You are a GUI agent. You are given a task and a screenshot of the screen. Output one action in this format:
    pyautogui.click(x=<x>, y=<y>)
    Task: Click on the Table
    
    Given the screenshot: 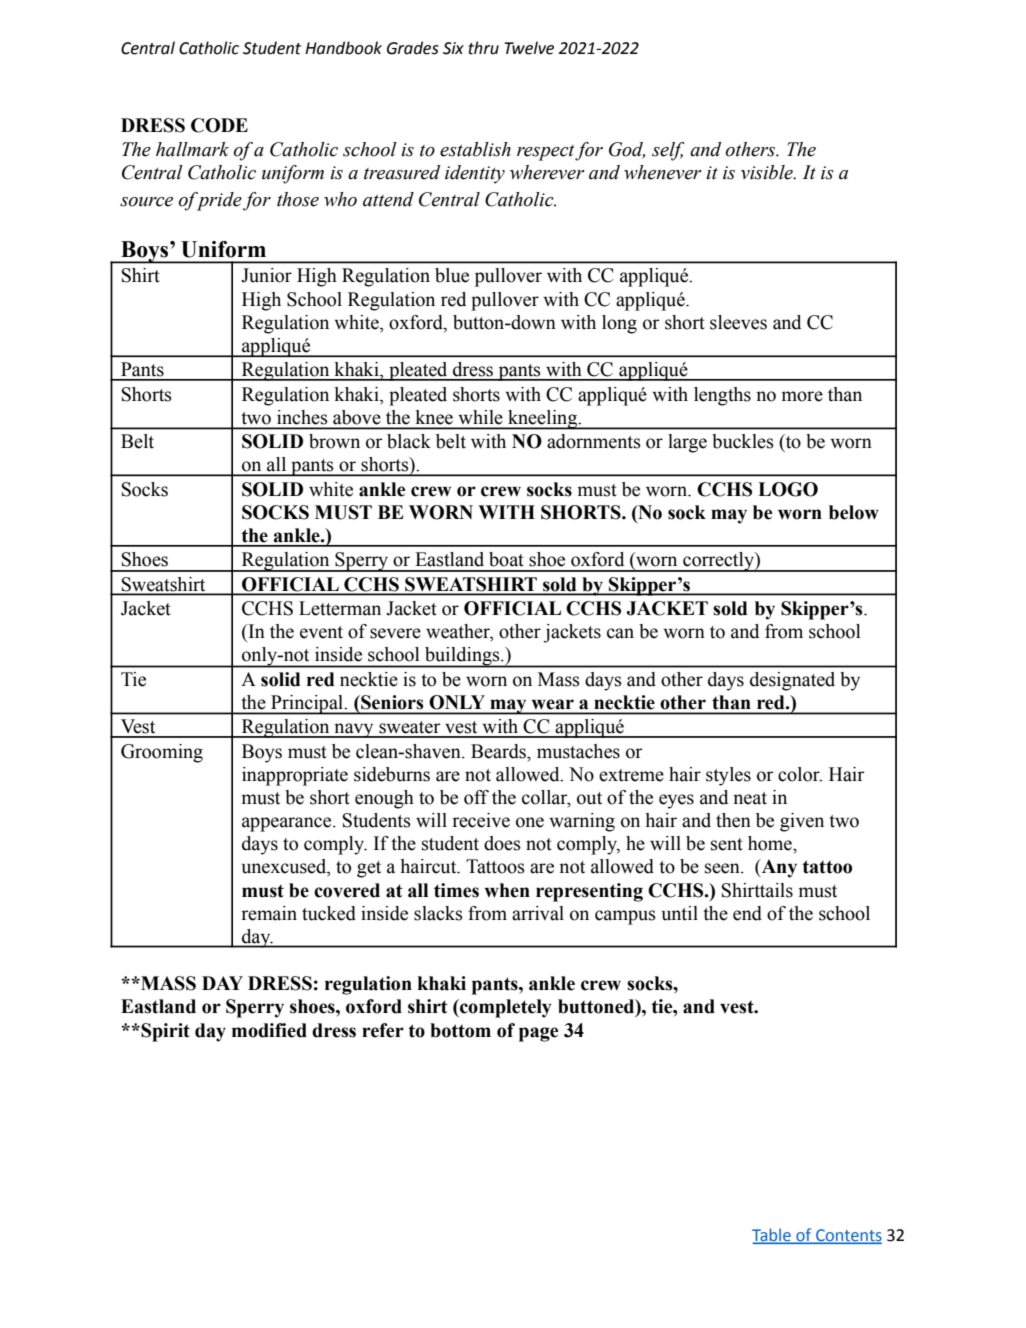 What is the action you would take?
    pyautogui.click(x=772, y=1235)
